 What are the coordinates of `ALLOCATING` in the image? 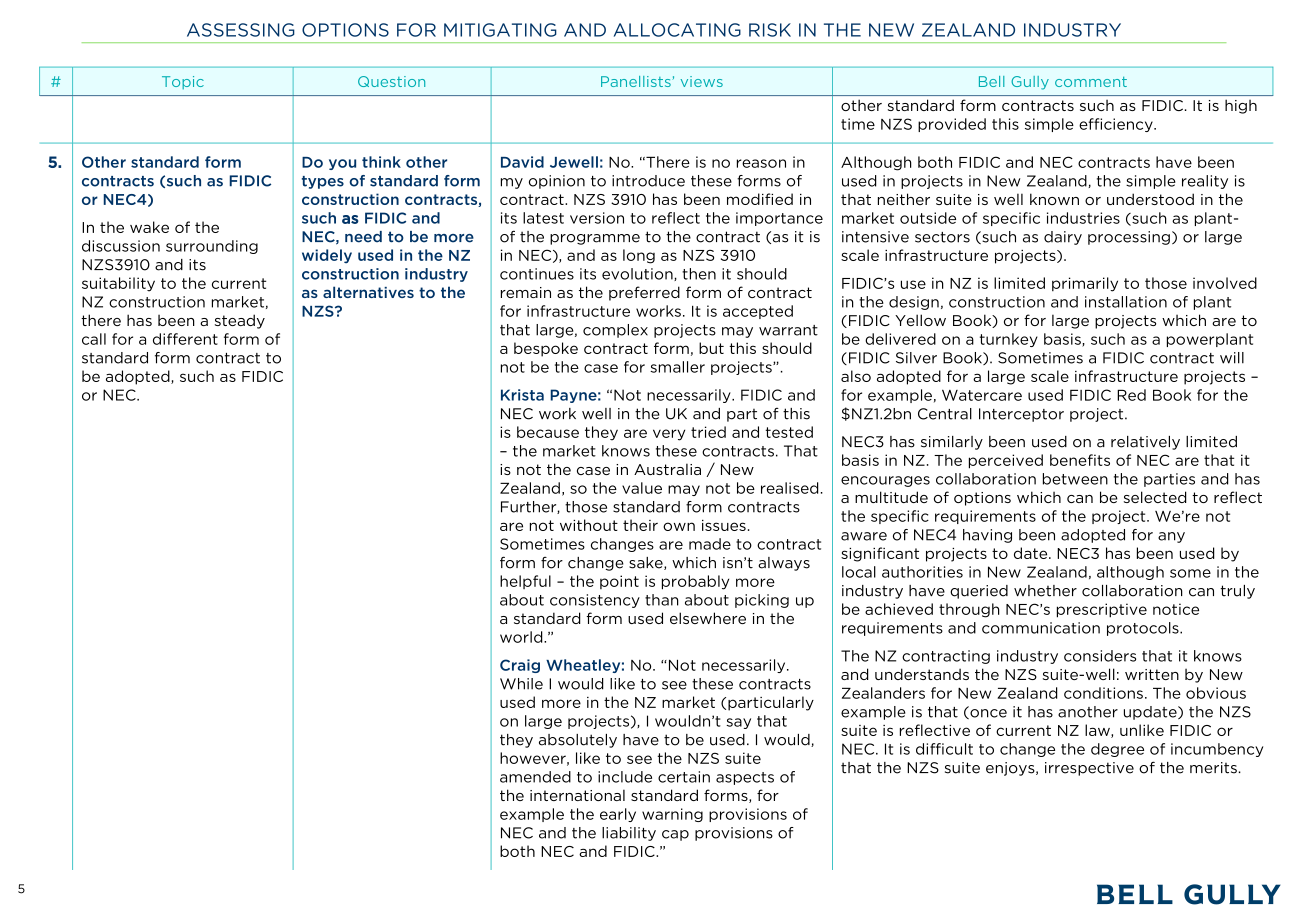 It's located at (677, 30).
